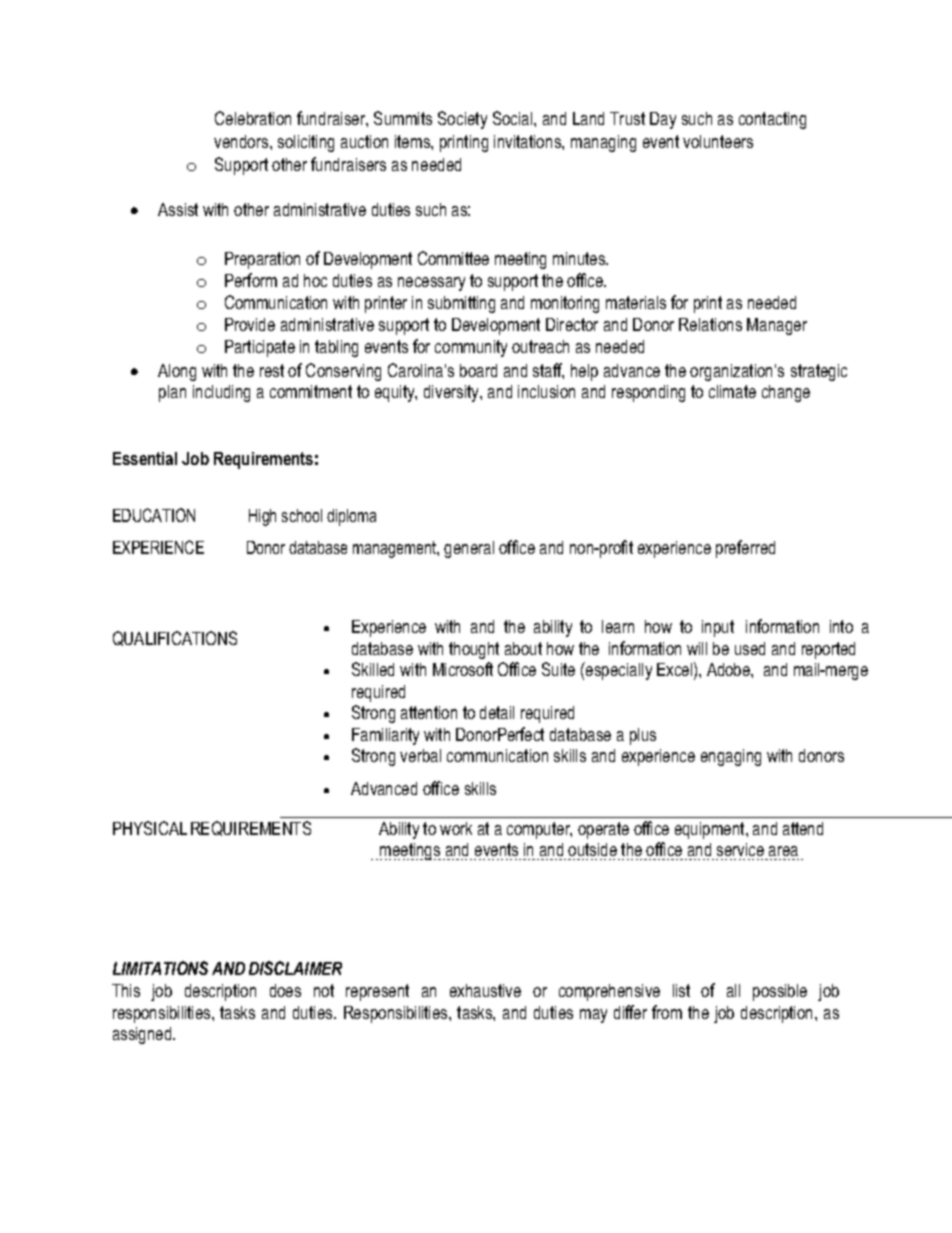 The height and width of the image is (1233, 952). I want to click on general, so click(469, 549).
